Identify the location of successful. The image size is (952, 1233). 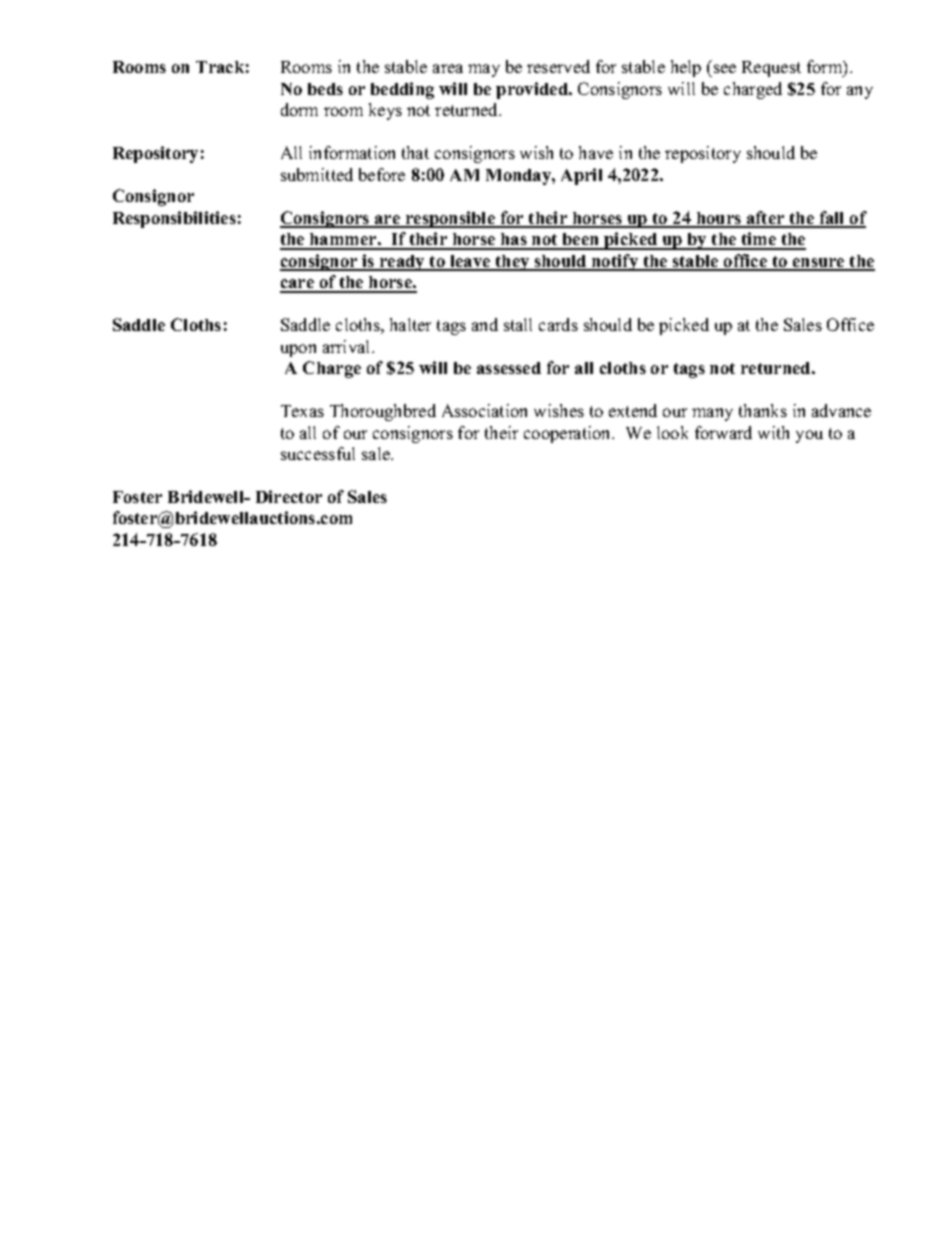
(318, 453).
